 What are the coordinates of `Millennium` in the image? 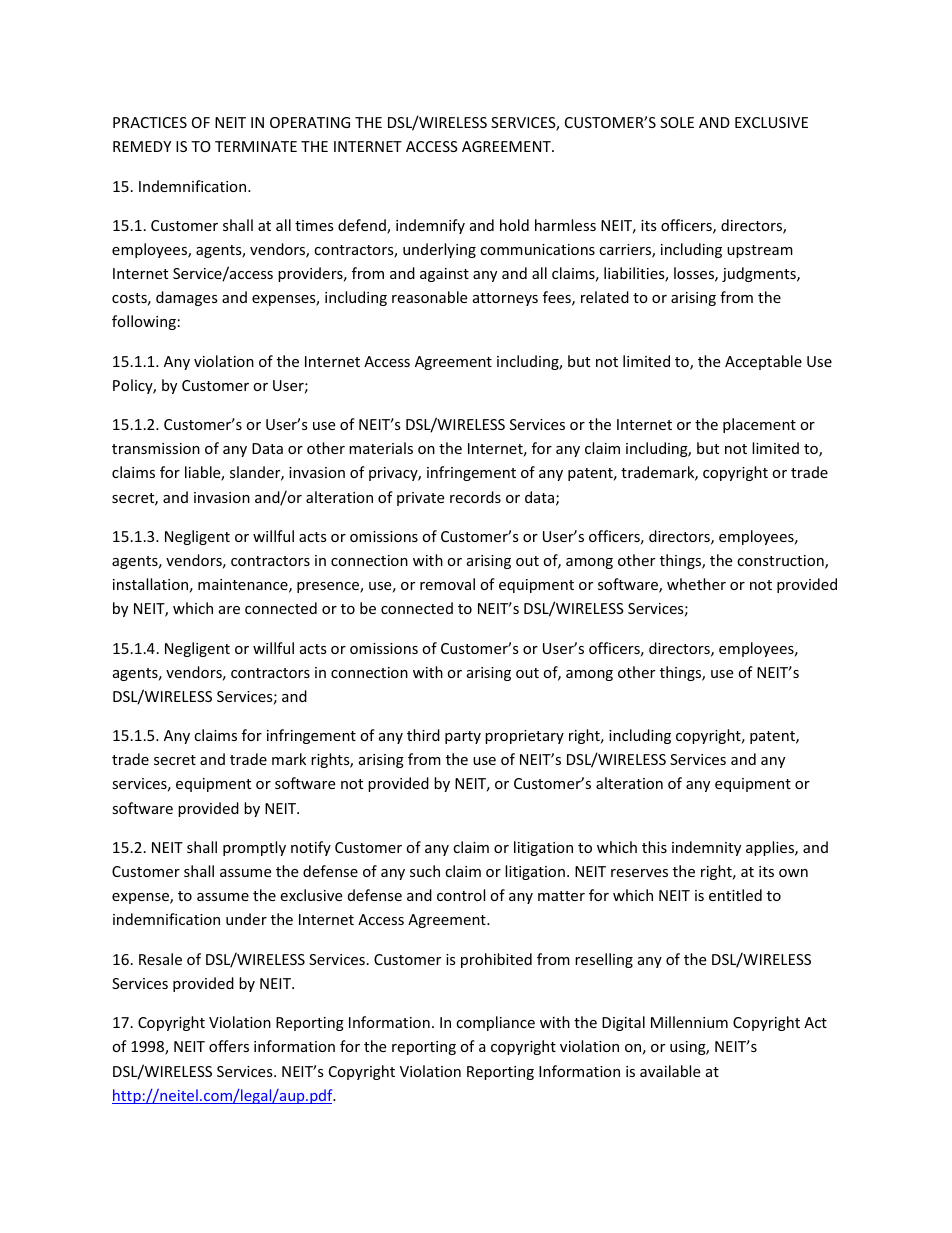 It's located at (689, 1022).
